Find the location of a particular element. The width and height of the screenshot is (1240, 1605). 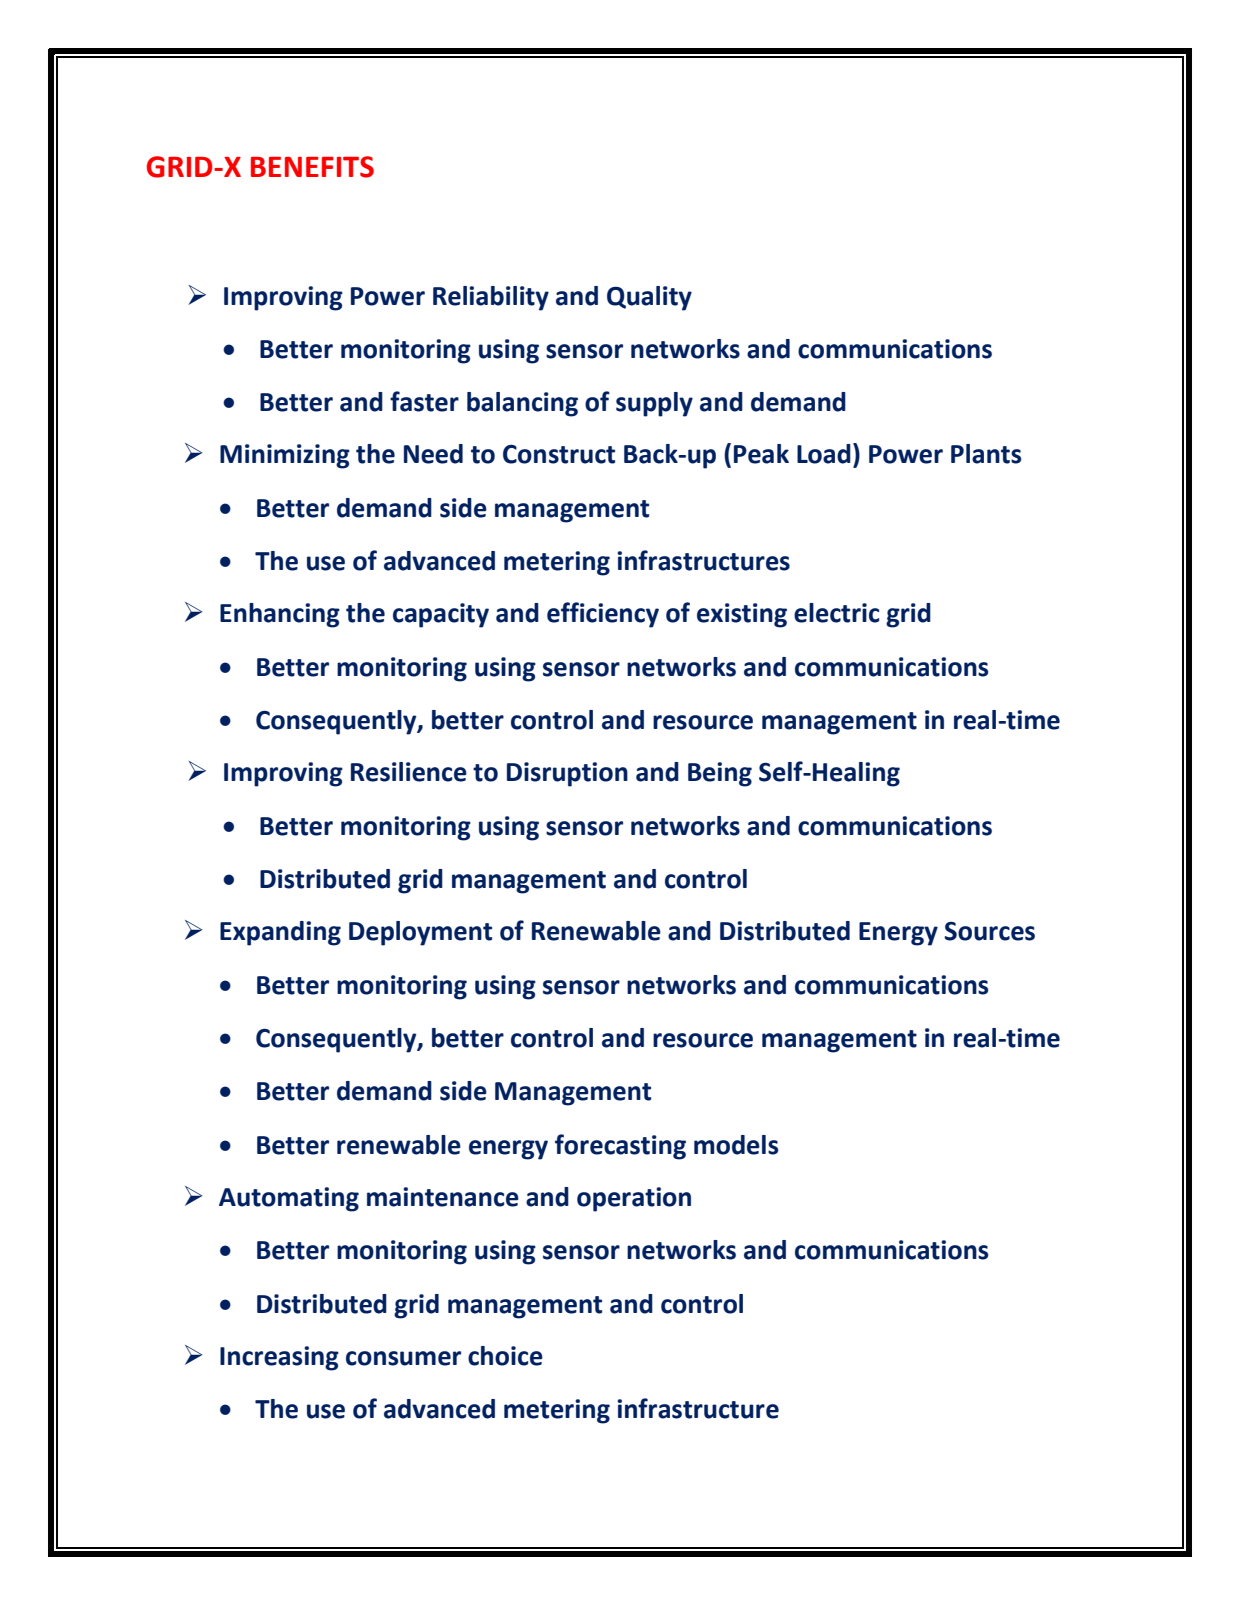

Sources is located at coordinates (989, 931).
